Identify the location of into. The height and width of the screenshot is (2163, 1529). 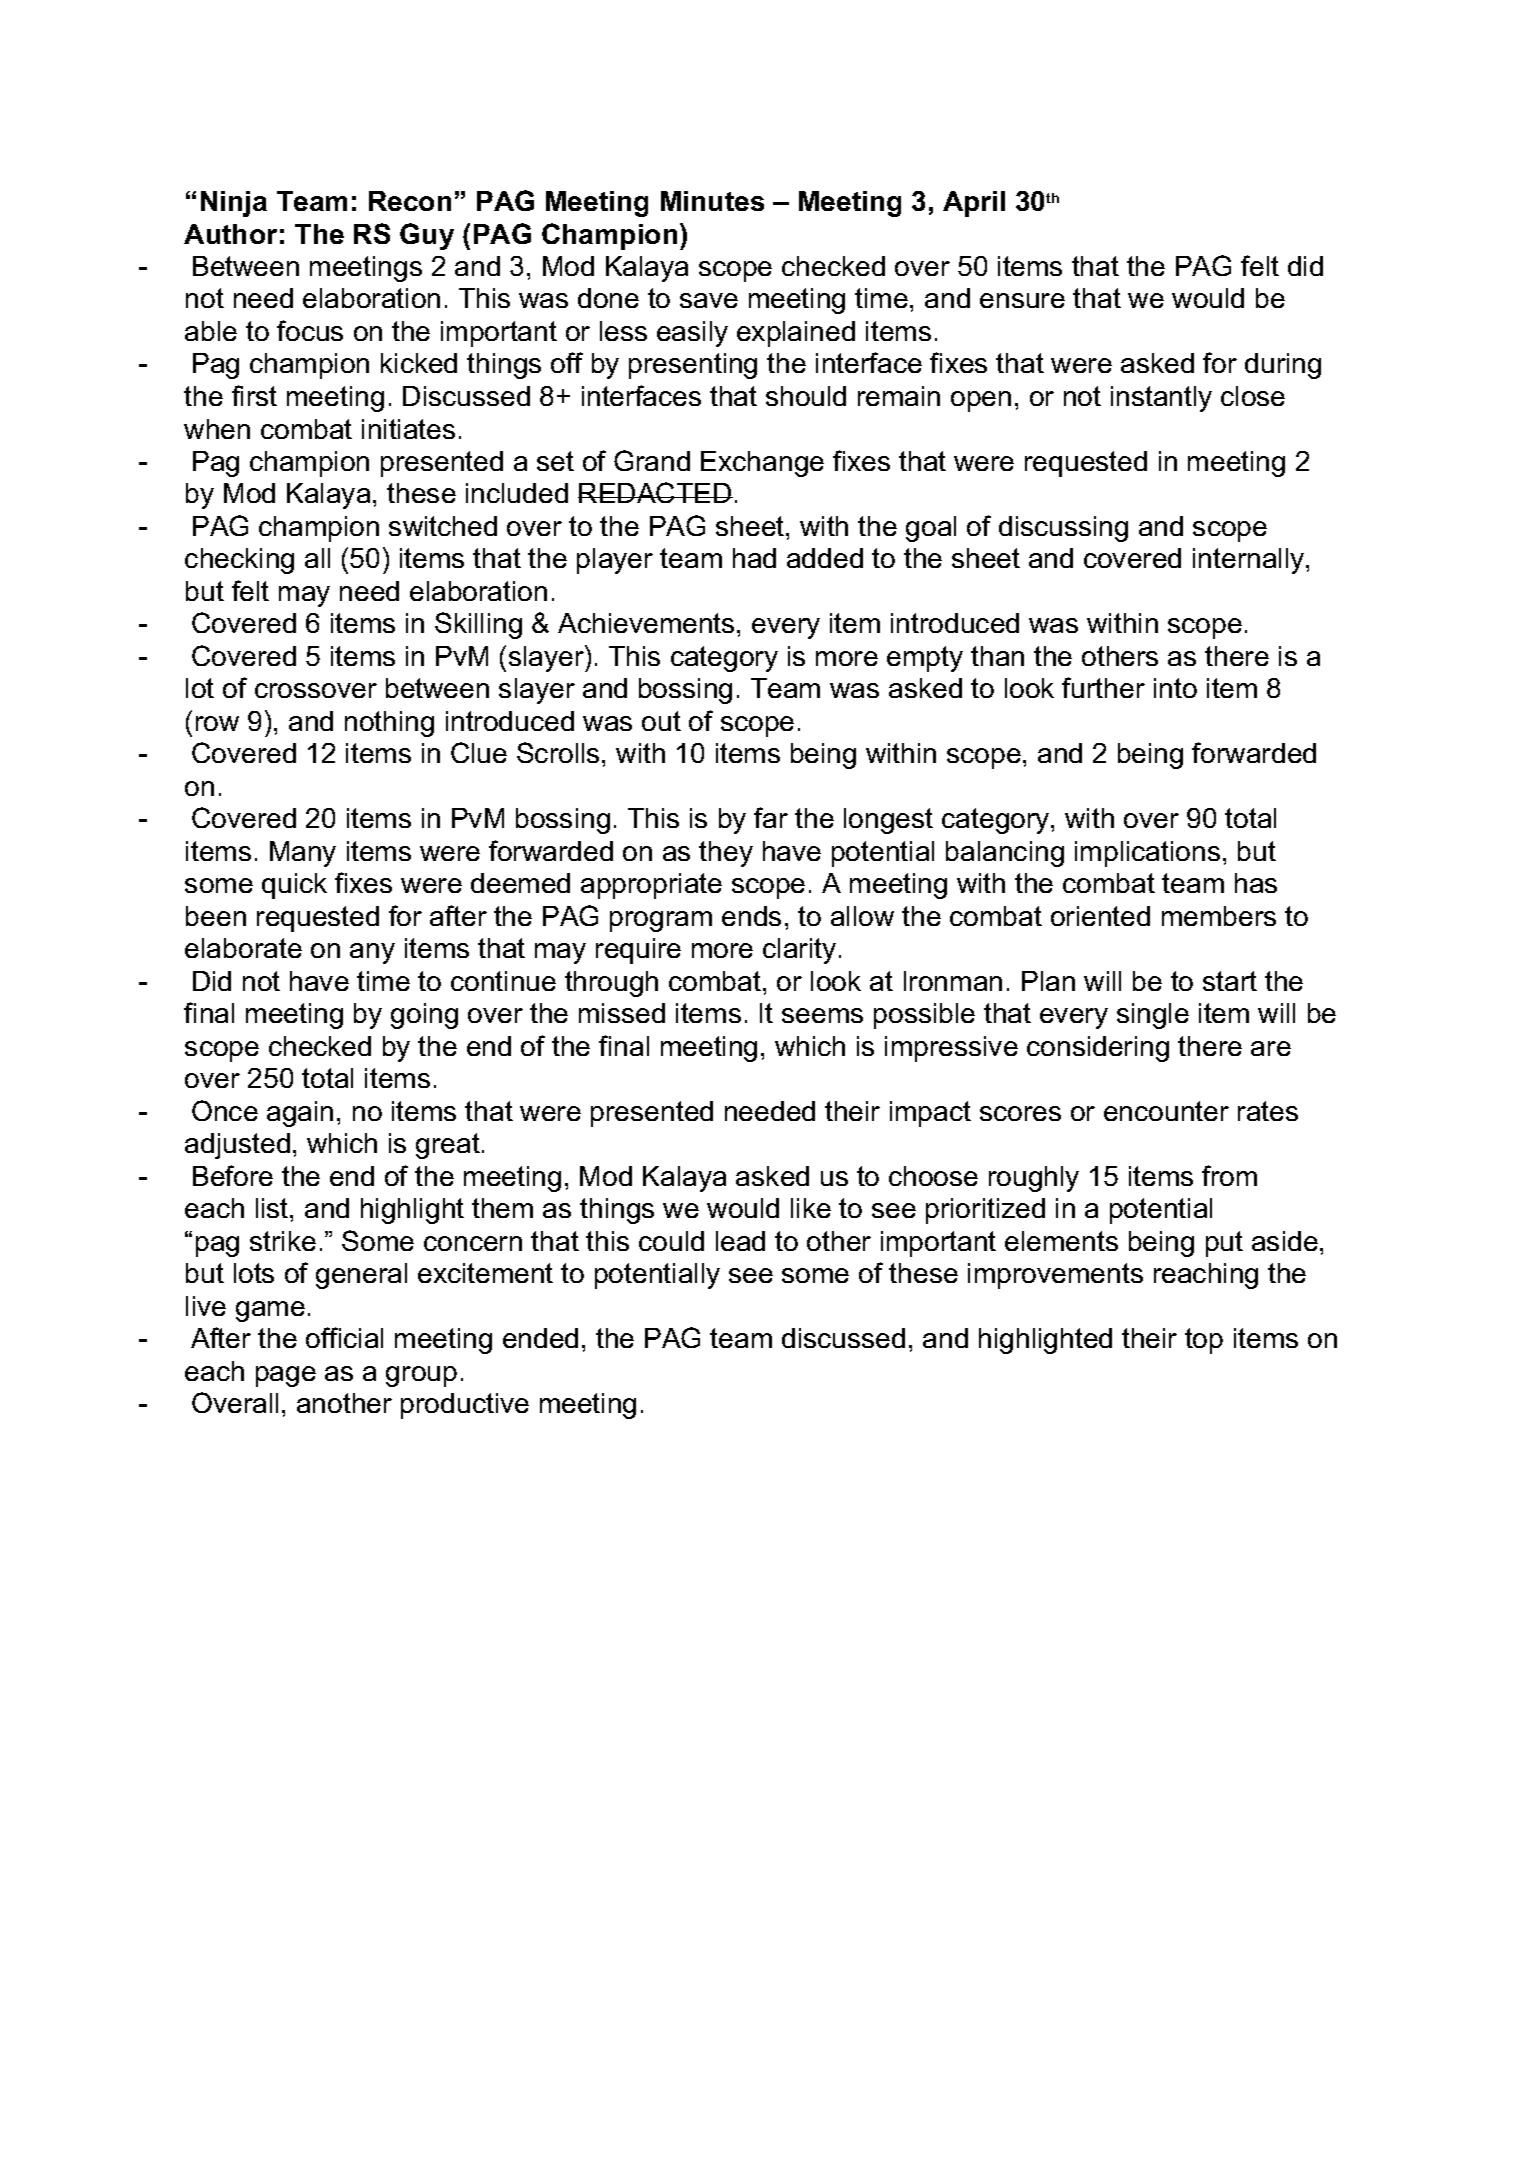
(1175, 688).
